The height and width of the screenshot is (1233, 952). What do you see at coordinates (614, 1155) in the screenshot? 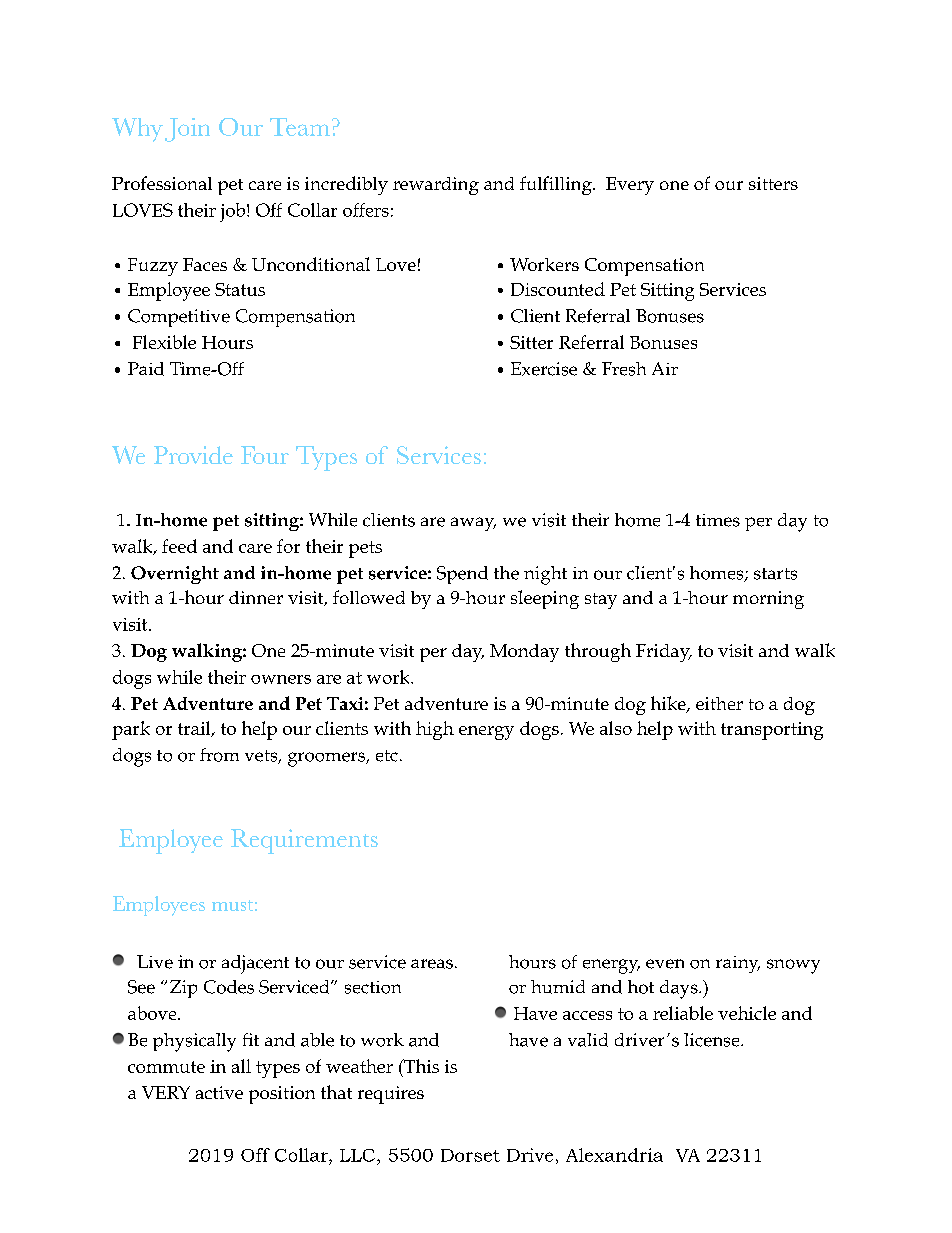
I see `Alexandria` at bounding box center [614, 1155].
